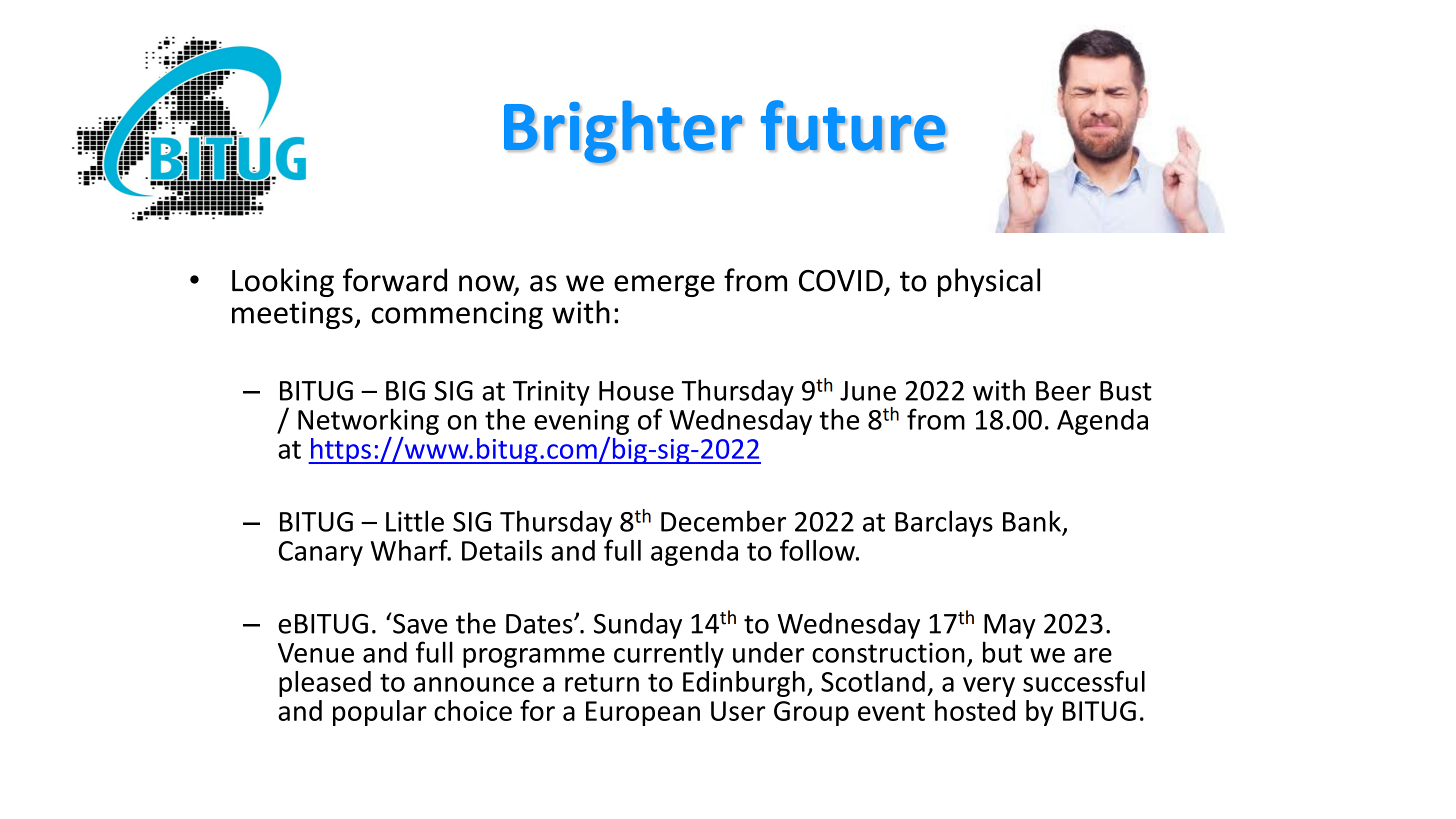 The height and width of the screenshot is (819, 1456). What do you see at coordinates (415, 521) in the screenshot?
I see `Little` at bounding box center [415, 521].
